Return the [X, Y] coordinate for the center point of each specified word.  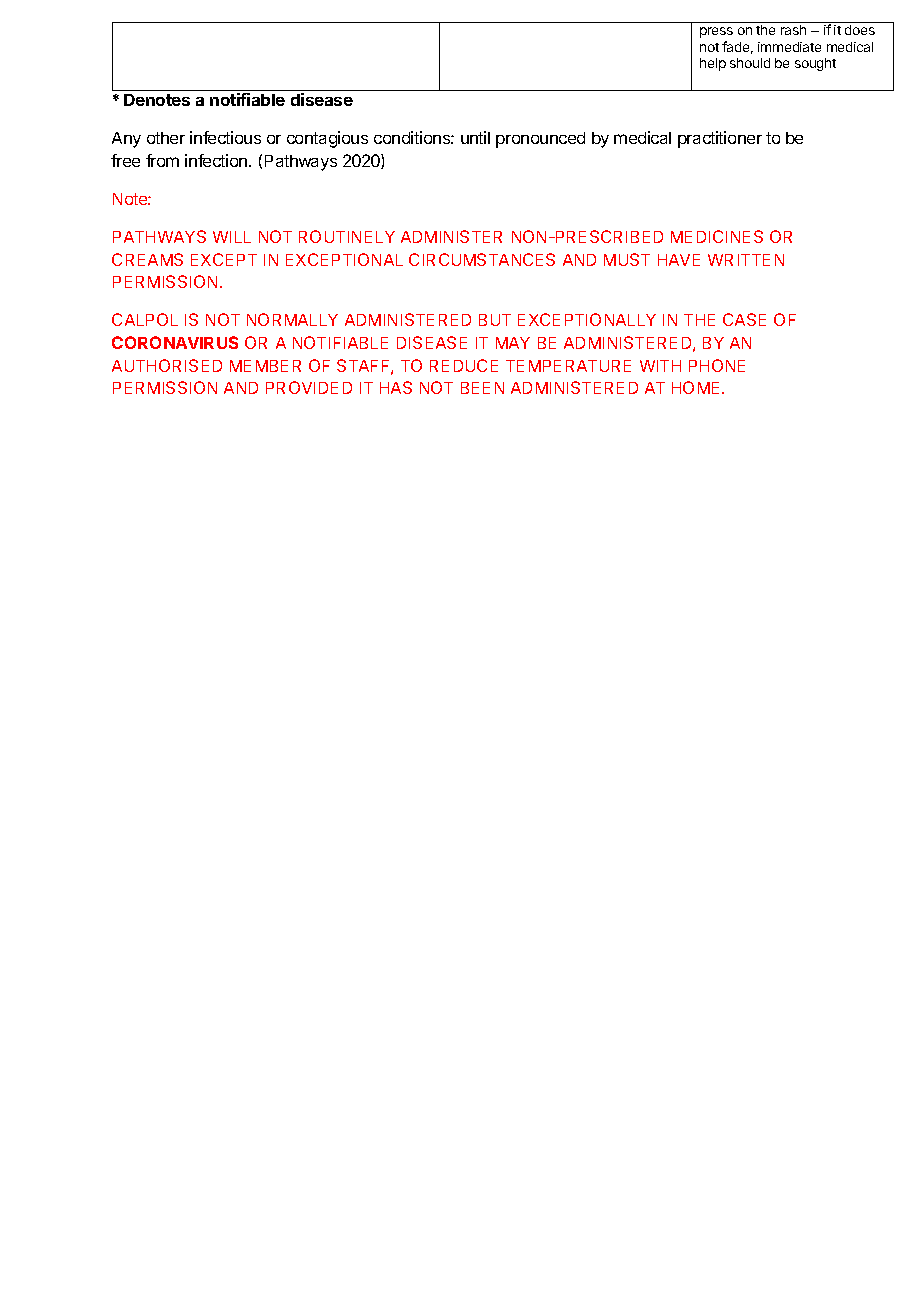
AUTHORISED [167, 365]
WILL [232, 237]
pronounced [540, 140]
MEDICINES [717, 236]
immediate [789, 47]
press [716, 32]
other [166, 138]
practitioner [720, 139]
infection [217, 160]
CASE [744, 319]
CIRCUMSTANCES [482, 259]
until [475, 137]
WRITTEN [746, 260]
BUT [495, 320]
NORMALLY [292, 319]
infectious [225, 137]
